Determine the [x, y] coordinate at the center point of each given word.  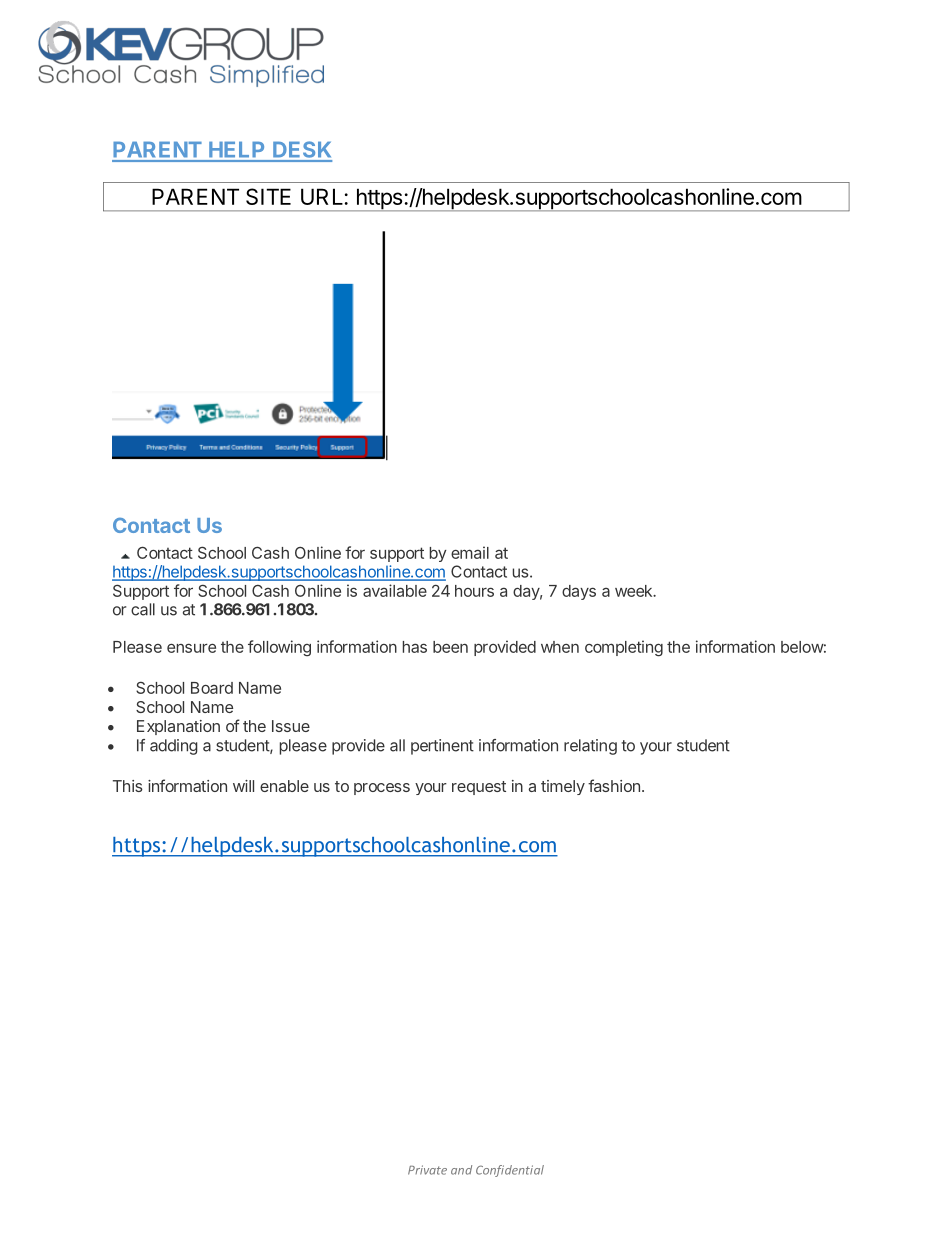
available [395, 590]
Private [427, 1170]
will [243, 786]
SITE [268, 196]
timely [563, 787]
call [143, 609]
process [382, 789]
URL [322, 196]
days [579, 592]
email [470, 552]
